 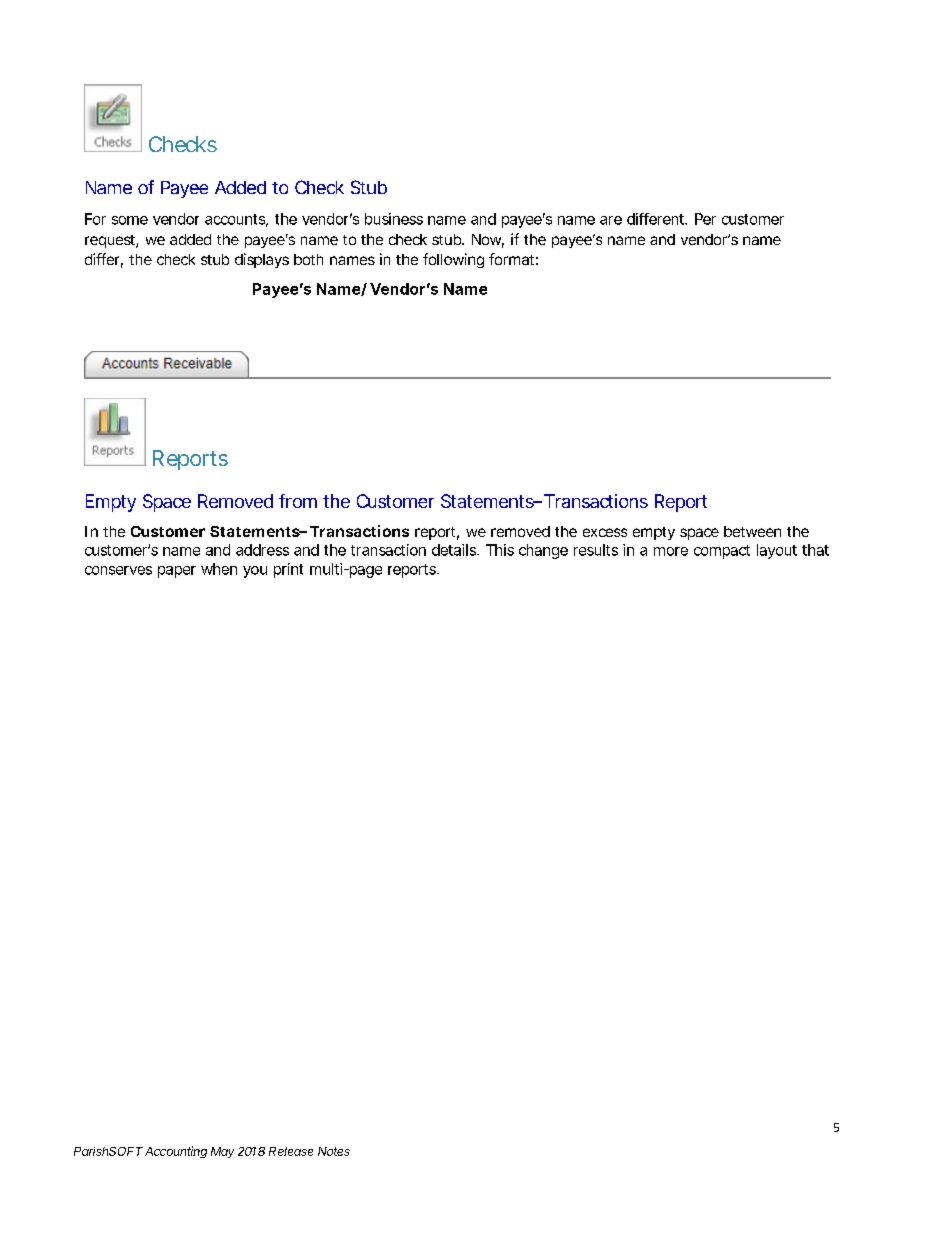 What do you see at coordinates (488, 241) in the page?
I see `Now` at bounding box center [488, 241].
